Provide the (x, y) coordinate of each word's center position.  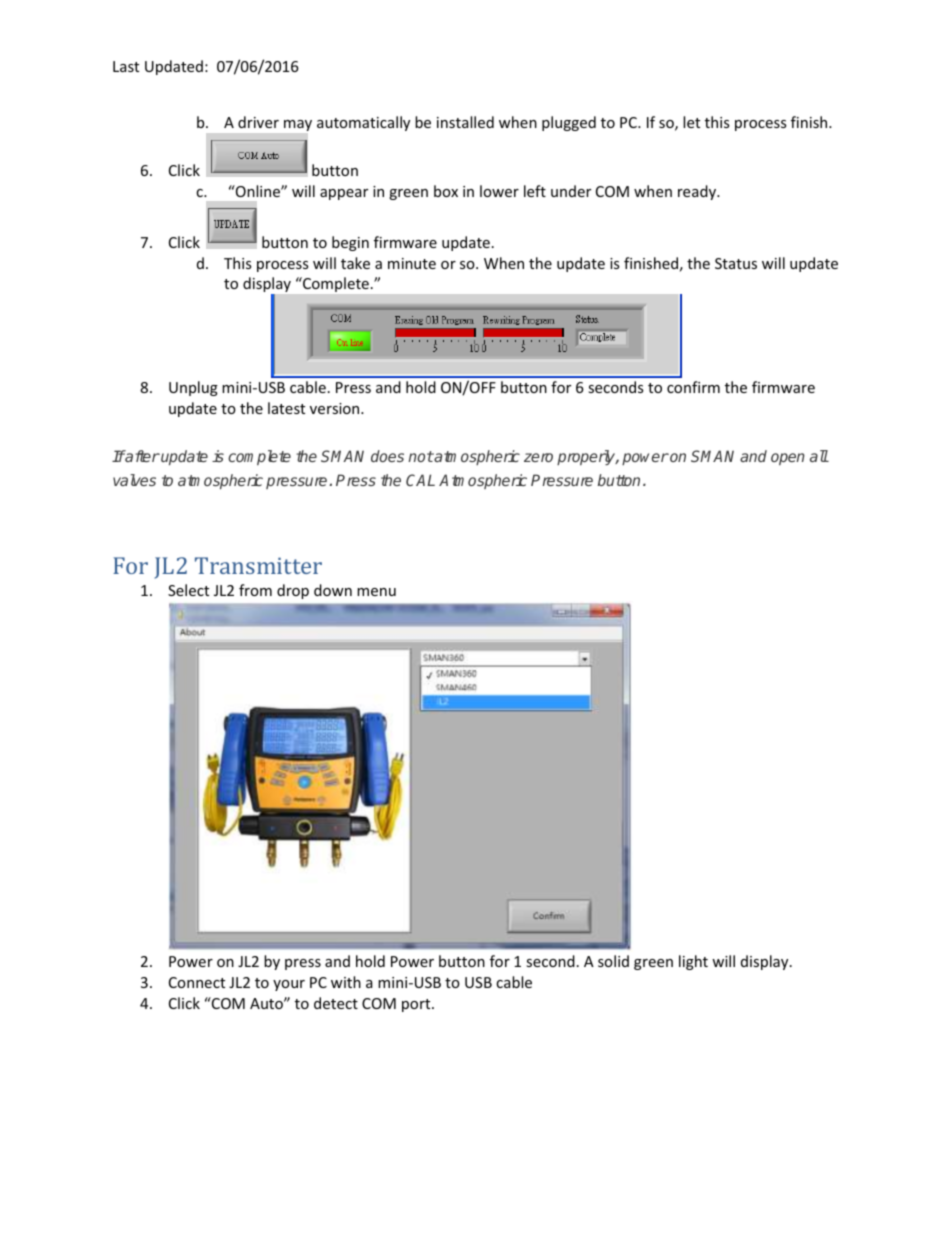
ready (698, 192)
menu (376, 592)
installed (465, 122)
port (417, 1005)
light (693, 962)
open (788, 459)
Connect (197, 982)
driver (258, 122)
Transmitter (258, 565)
